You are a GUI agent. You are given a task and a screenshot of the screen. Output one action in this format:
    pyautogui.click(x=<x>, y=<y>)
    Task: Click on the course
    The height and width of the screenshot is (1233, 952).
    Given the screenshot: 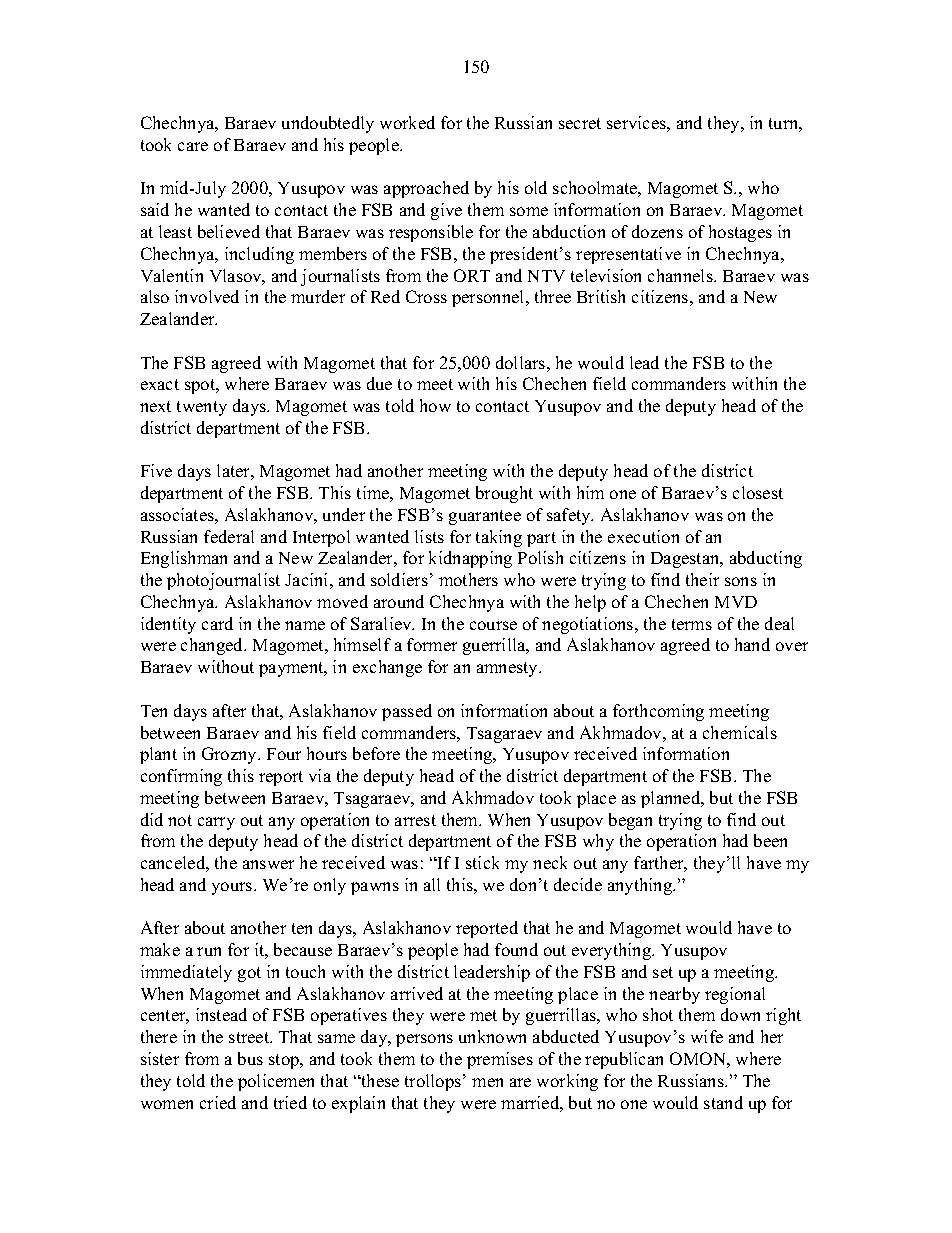 What is the action you would take?
    pyautogui.click(x=493, y=625)
